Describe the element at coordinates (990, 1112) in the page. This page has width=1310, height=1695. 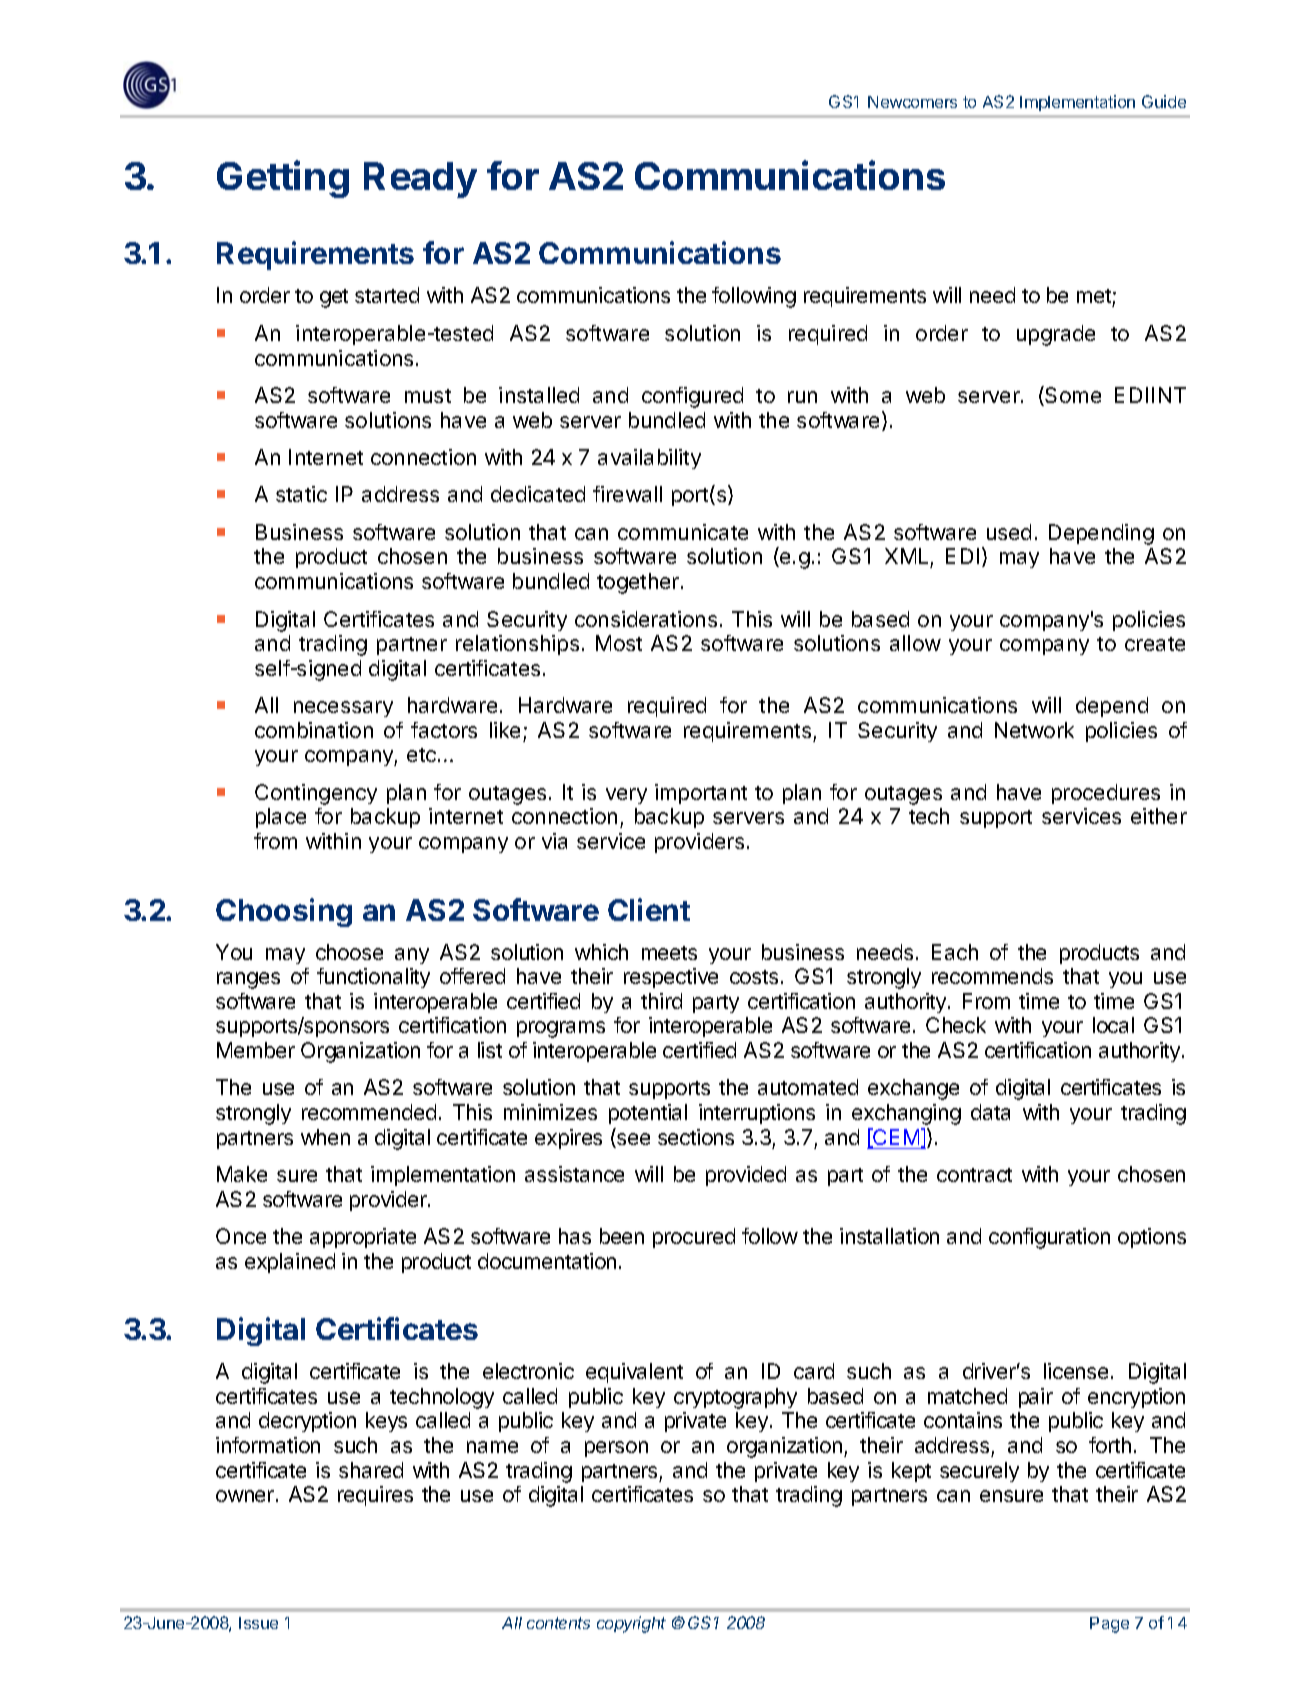
I see `data` at that location.
